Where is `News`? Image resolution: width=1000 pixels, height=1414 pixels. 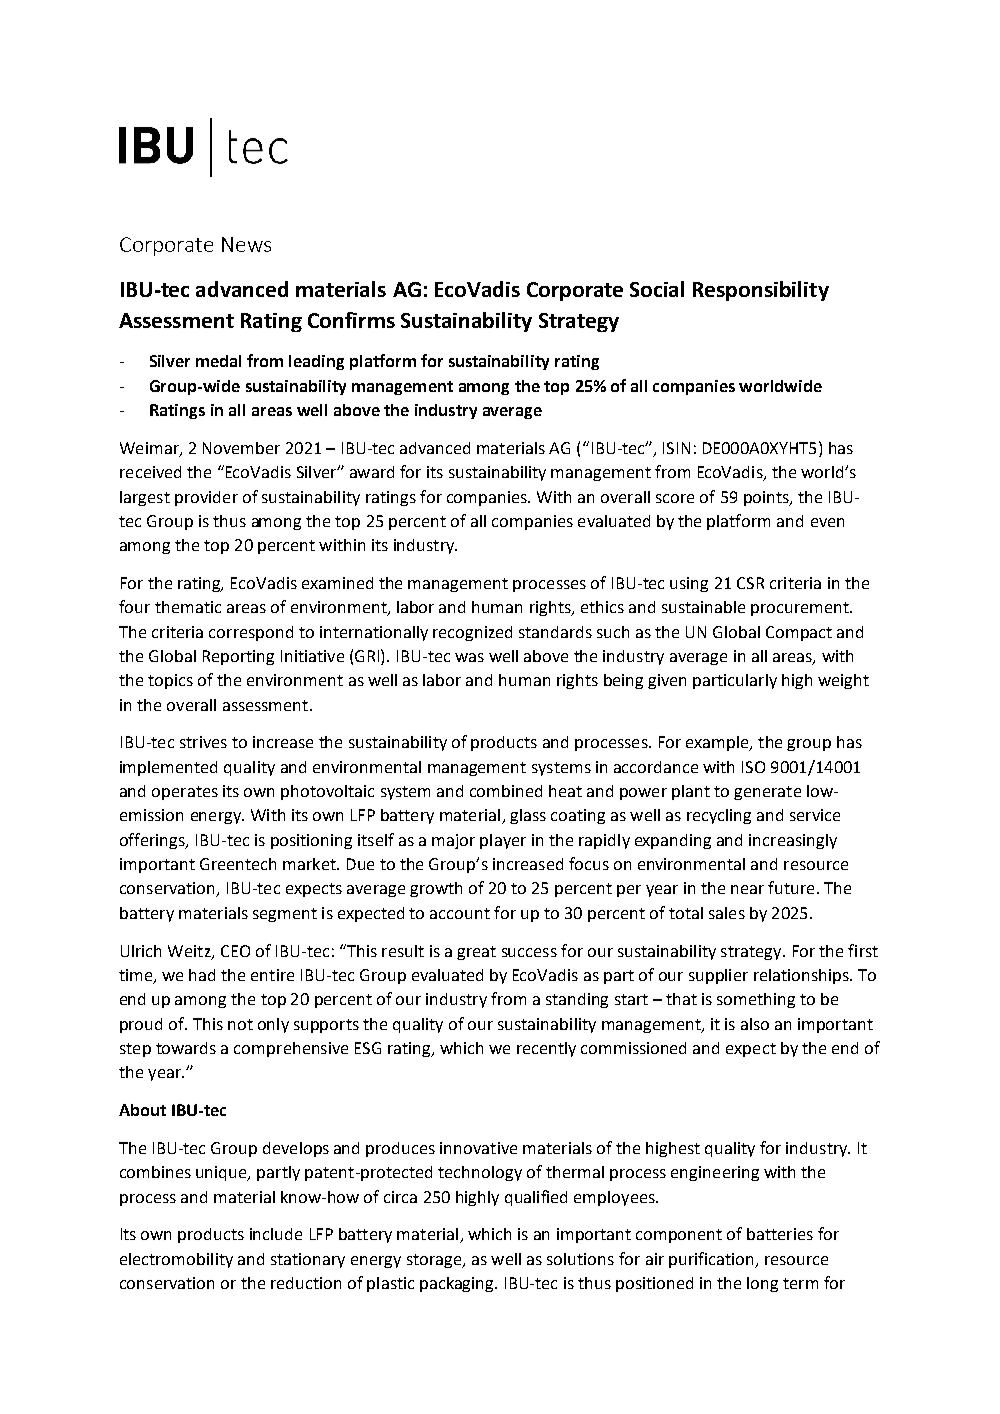
News is located at coordinates (246, 244).
